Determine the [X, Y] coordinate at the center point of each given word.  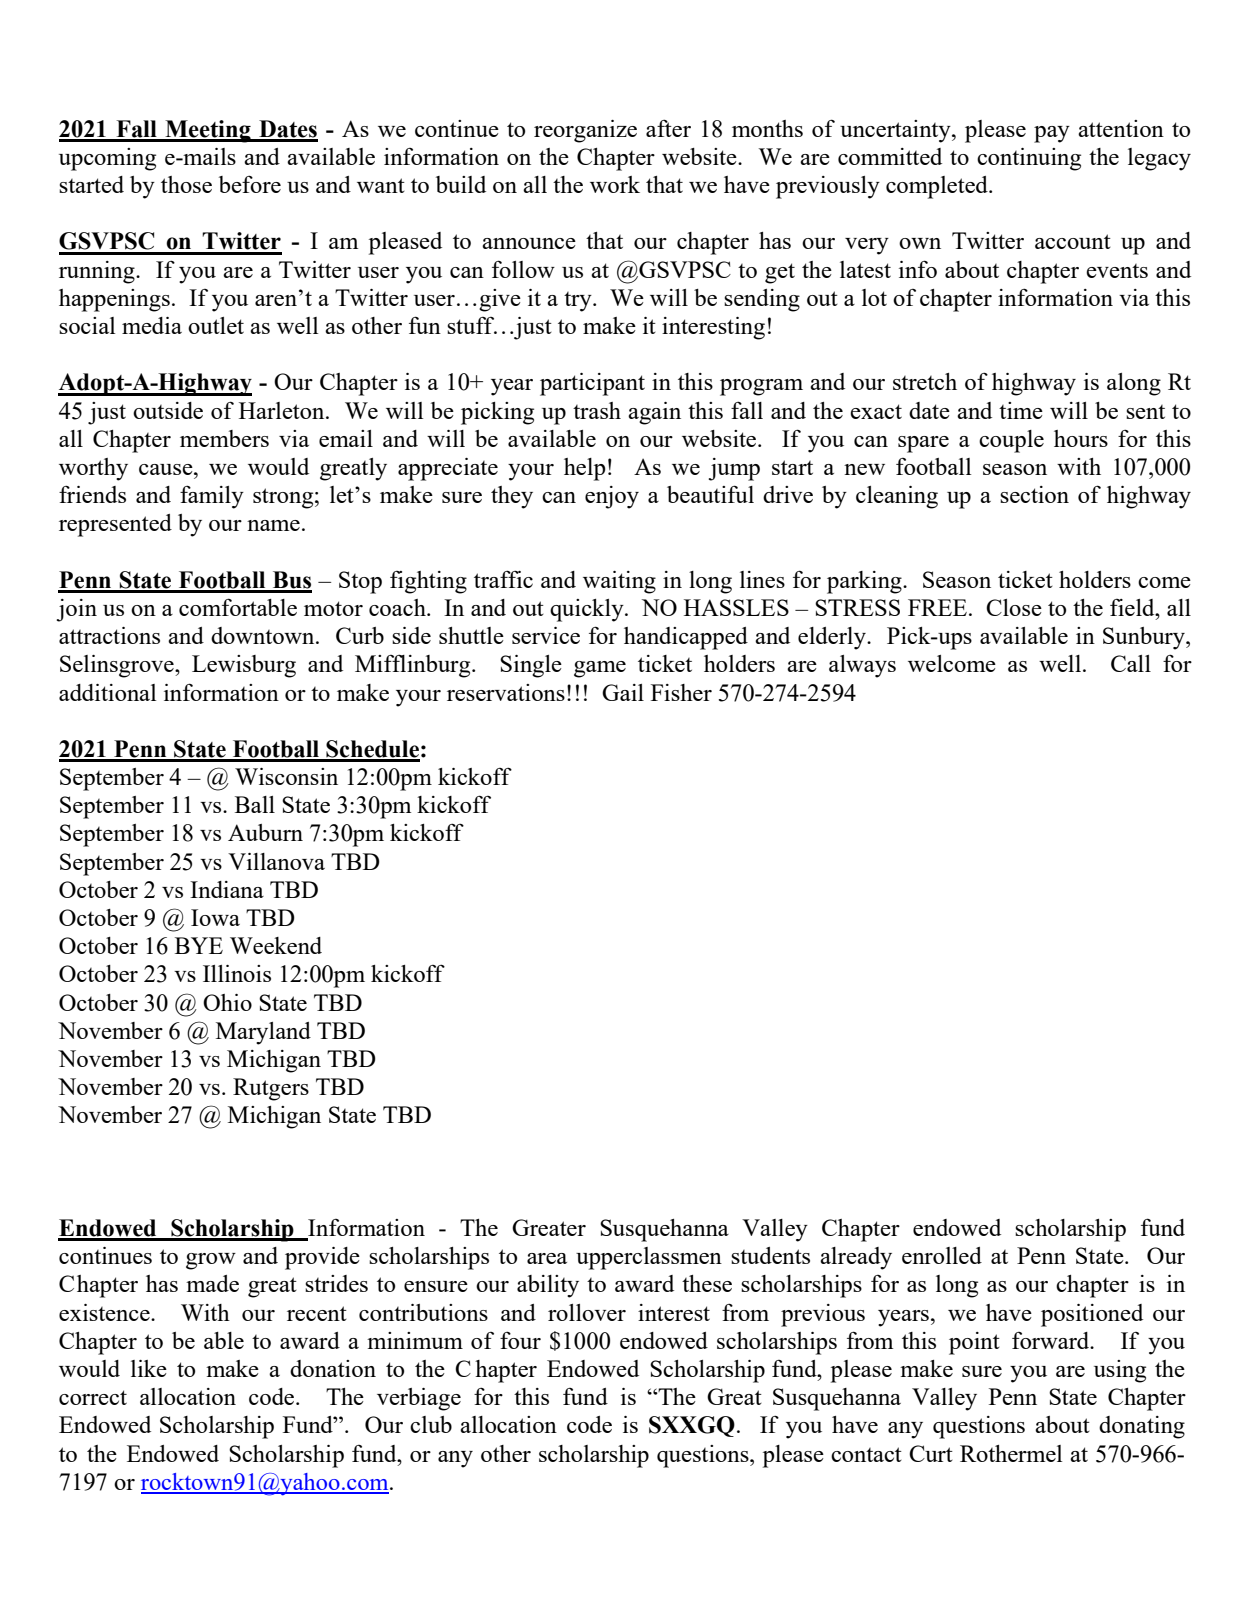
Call [1131, 663]
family [212, 497]
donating [1142, 1427]
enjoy [612, 497]
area [547, 1258]
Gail [623, 692]
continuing [1029, 159]
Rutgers [271, 1089]
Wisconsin [286, 776]
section [1034, 494]
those [186, 184]
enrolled [942, 1255]
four [520, 1340]
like [149, 1368]
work [615, 184]
